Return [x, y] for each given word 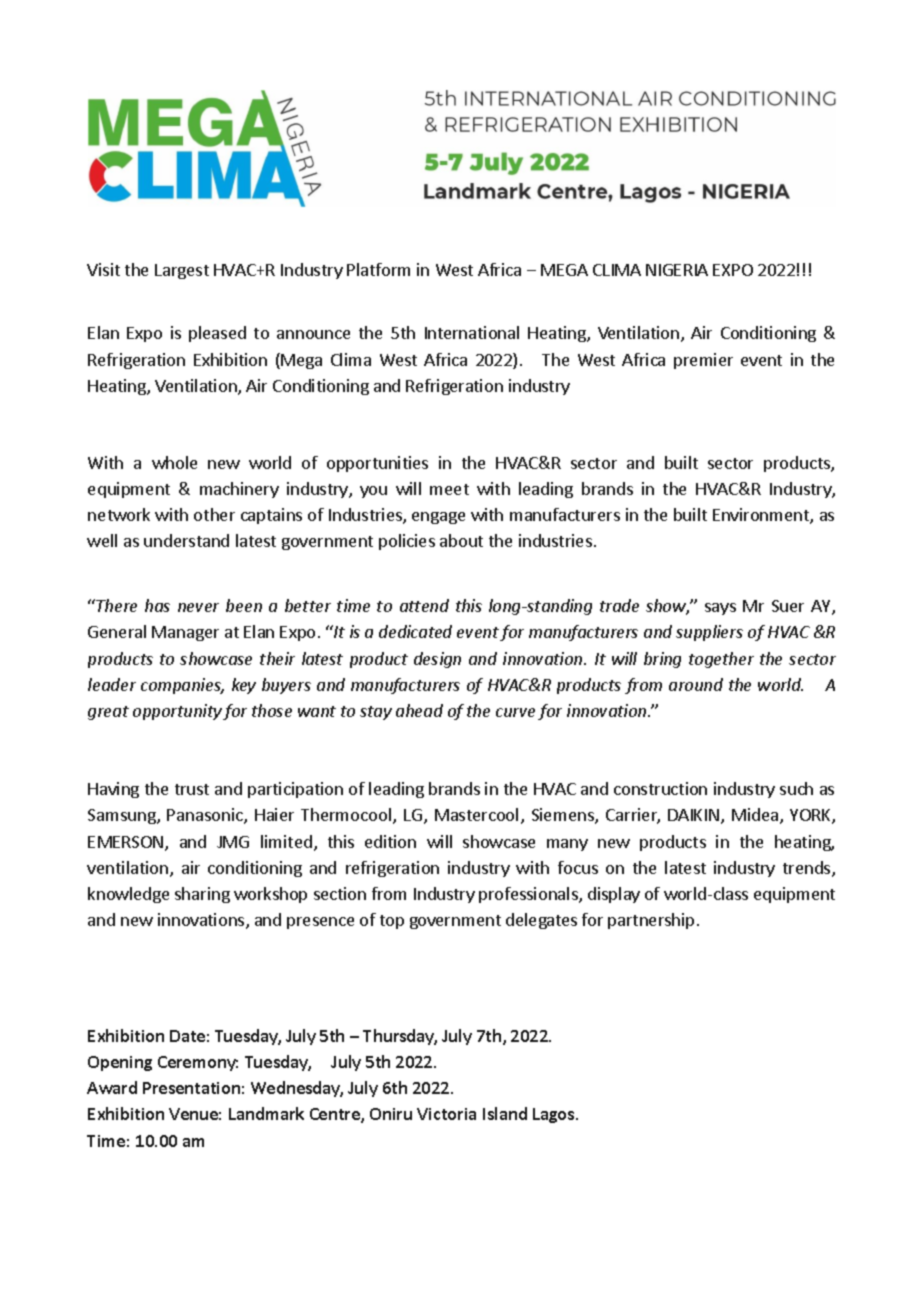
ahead [419, 710]
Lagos [555, 1115]
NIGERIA [677, 270]
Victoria [446, 1114]
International [472, 332]
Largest [182, 271]
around [696, 684]
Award [112, 1087]
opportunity [177, 712]
